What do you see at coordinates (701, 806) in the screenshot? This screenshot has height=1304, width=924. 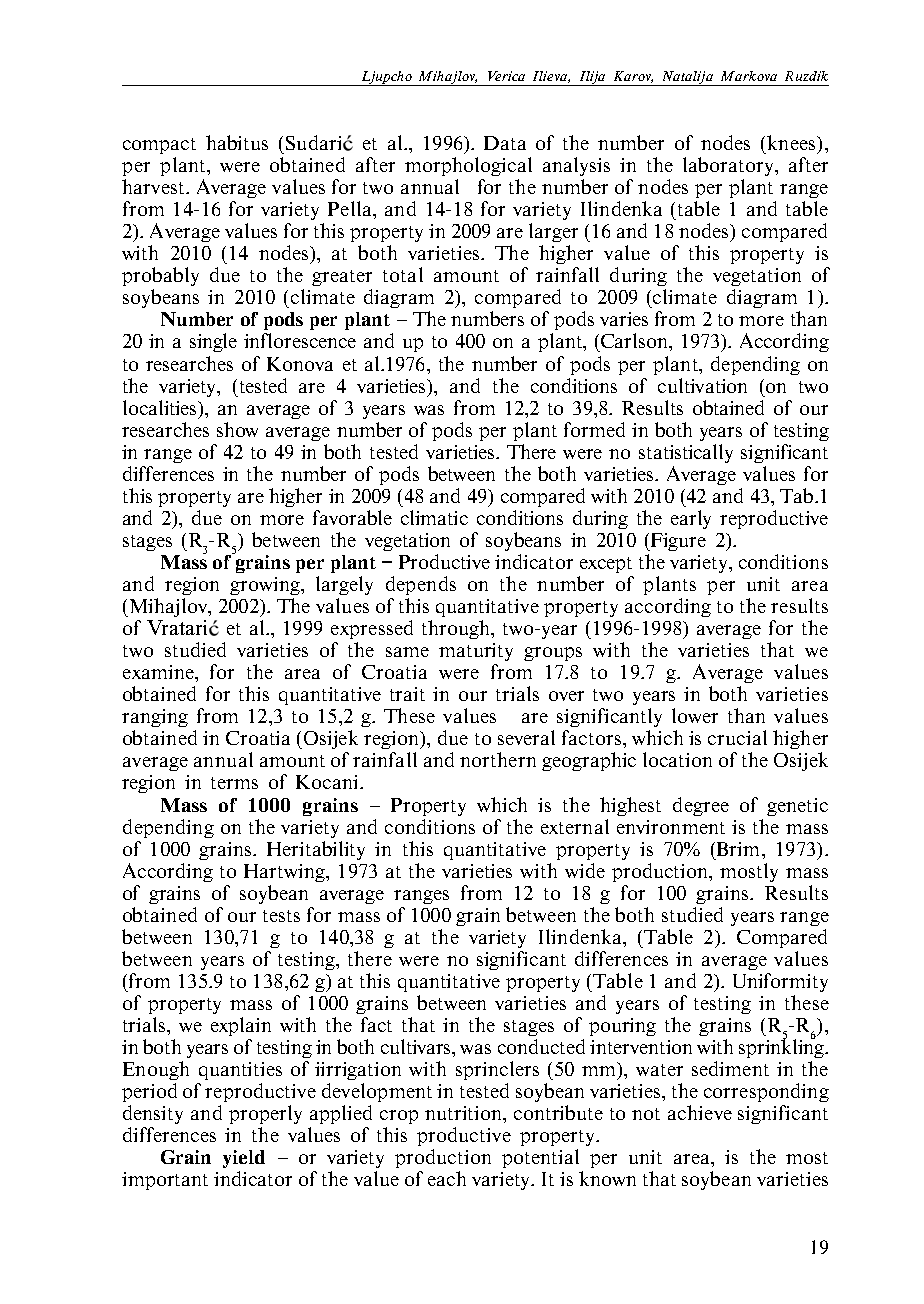 I see `degree` at bounding box center [701, 806].
